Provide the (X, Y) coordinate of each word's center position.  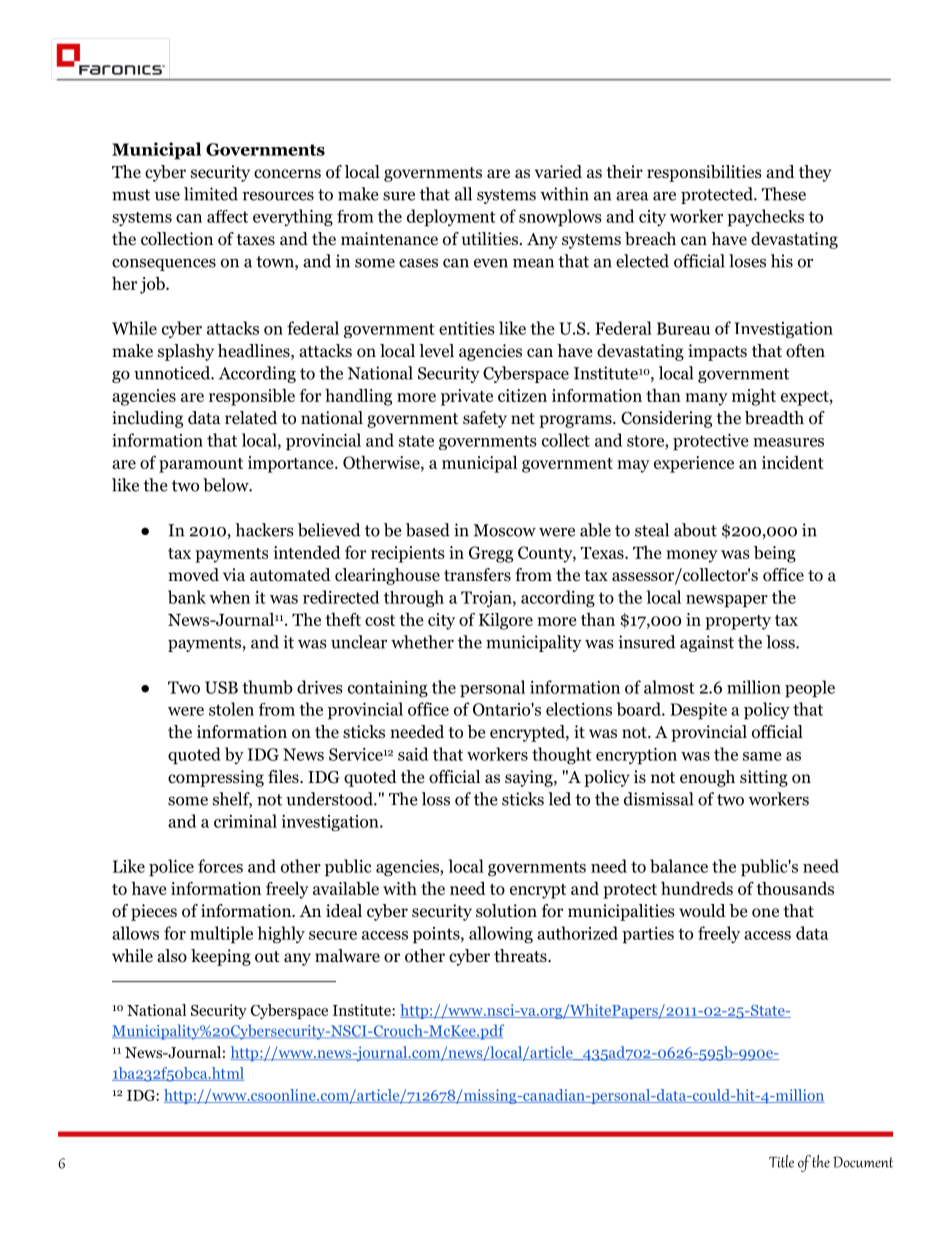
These (784, 194)
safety (485, 419)
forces (220, 866)
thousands (795, 888)
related (251, 418)
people (810, 689)
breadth (774, 418)
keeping (221, 957)
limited (211, 194)
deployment (451, 218)
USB (221, 687)
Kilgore (506, 621)
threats (521, 955)
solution (506, 911)
